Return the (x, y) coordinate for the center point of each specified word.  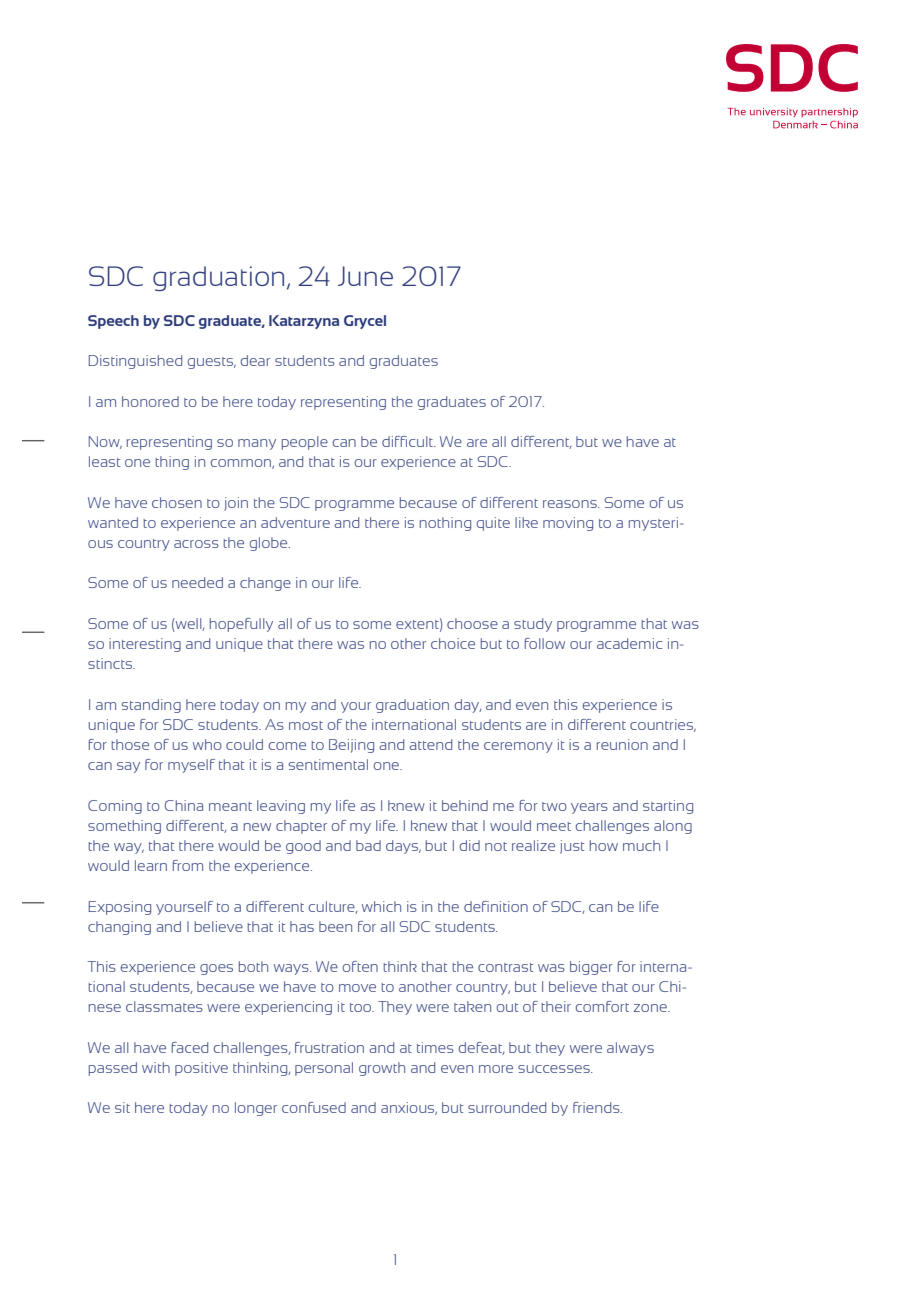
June (365, 276)
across (196, 544)
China (183, 805)
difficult (408, 441)
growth (382, 1069)
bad (368, 845)
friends (597, 1107)
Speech (113, 322)
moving (568, 524)
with (156, 1067)
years (589, 808)
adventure (295, 522)
